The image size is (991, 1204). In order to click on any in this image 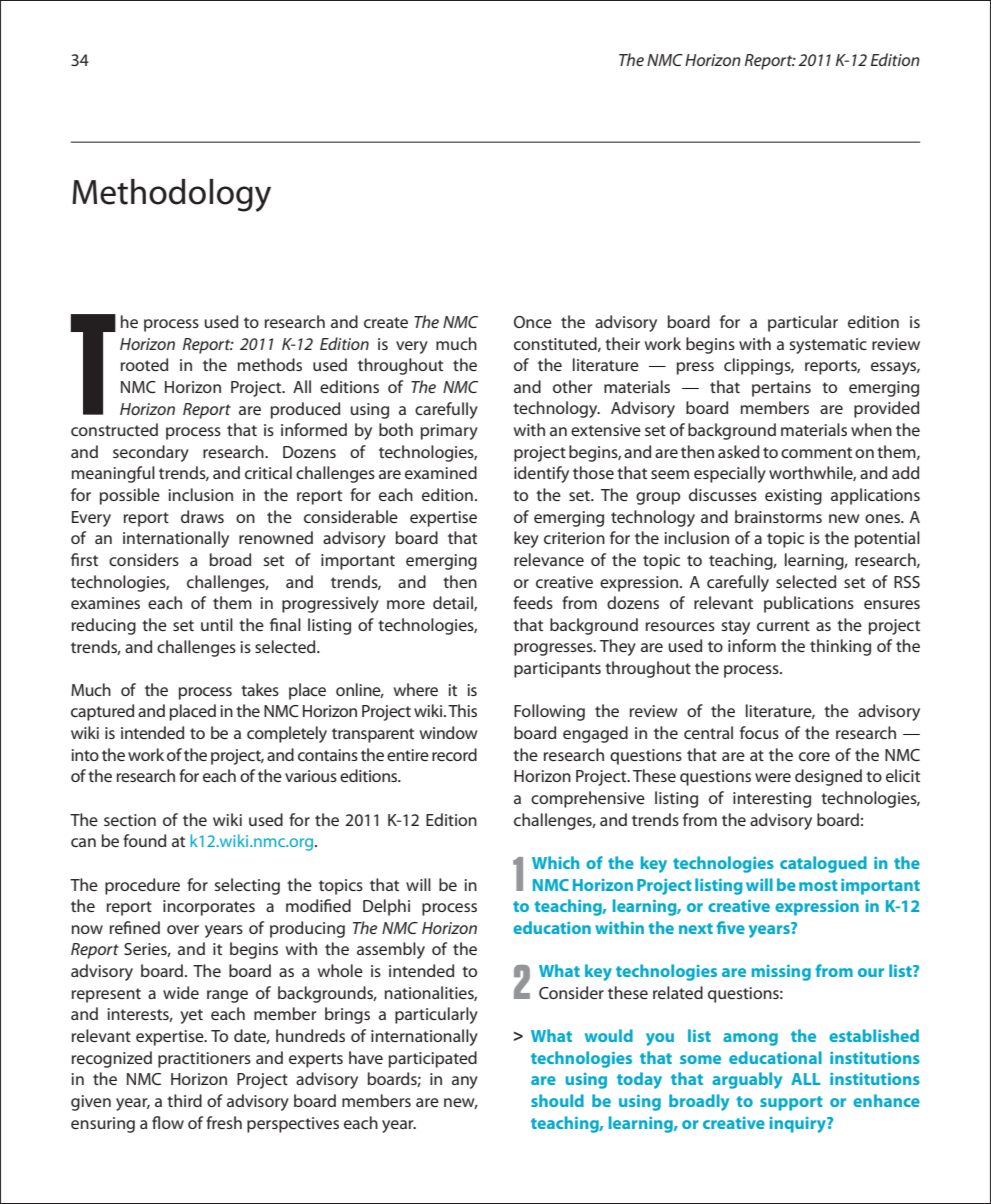, I will do `click(465, 1082)`.
